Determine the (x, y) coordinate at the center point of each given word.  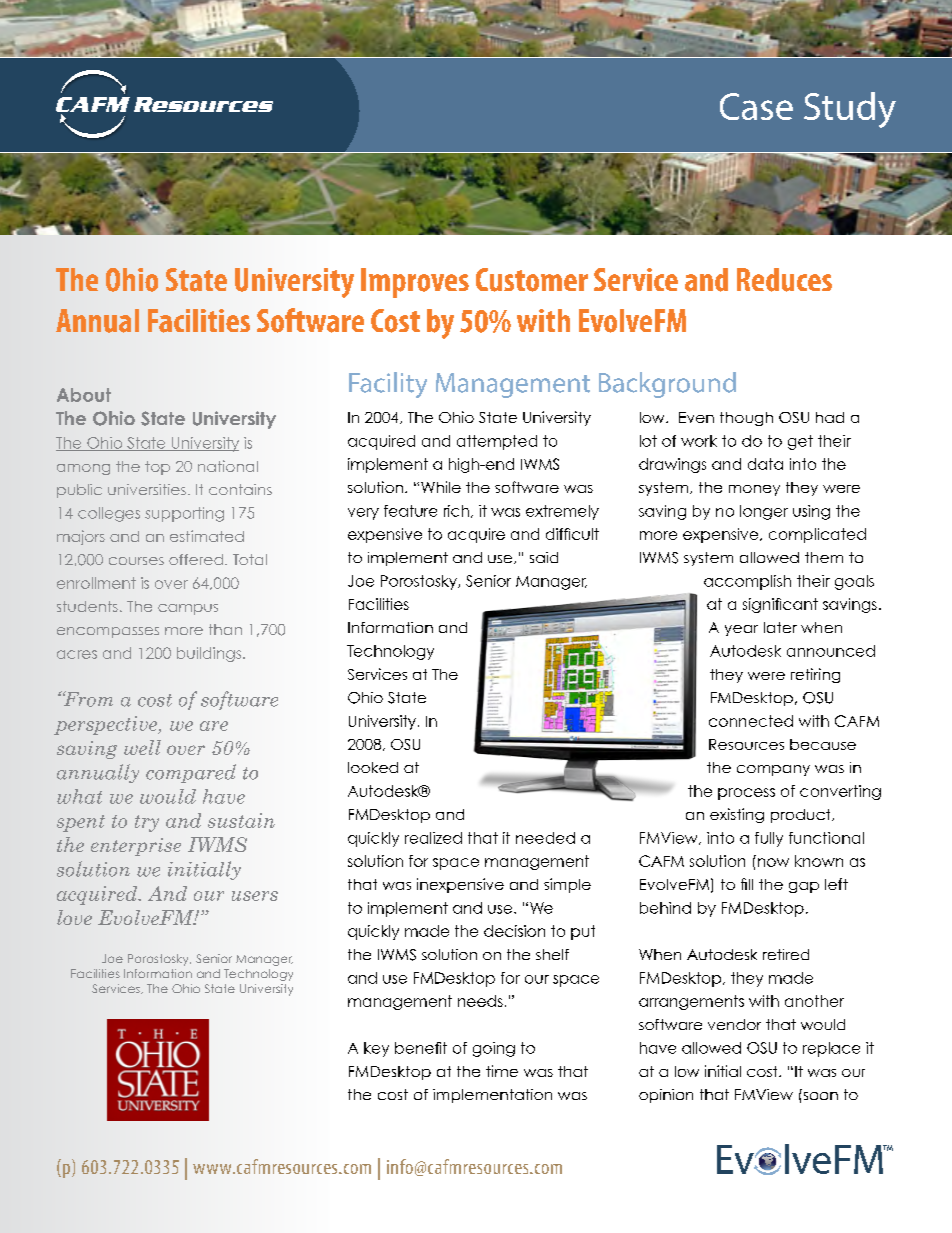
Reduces (784, 280)
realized (433, 838)
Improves (415, 283)
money (754, 490)
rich (456, 511)
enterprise (136, 847)
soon (819, 1094)
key (376, 1049)
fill (747, 884)
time (502, 1071)
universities (147, 489)
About (84, 395)
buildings (209, 654)
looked (373, 767)
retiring (815, 675)
